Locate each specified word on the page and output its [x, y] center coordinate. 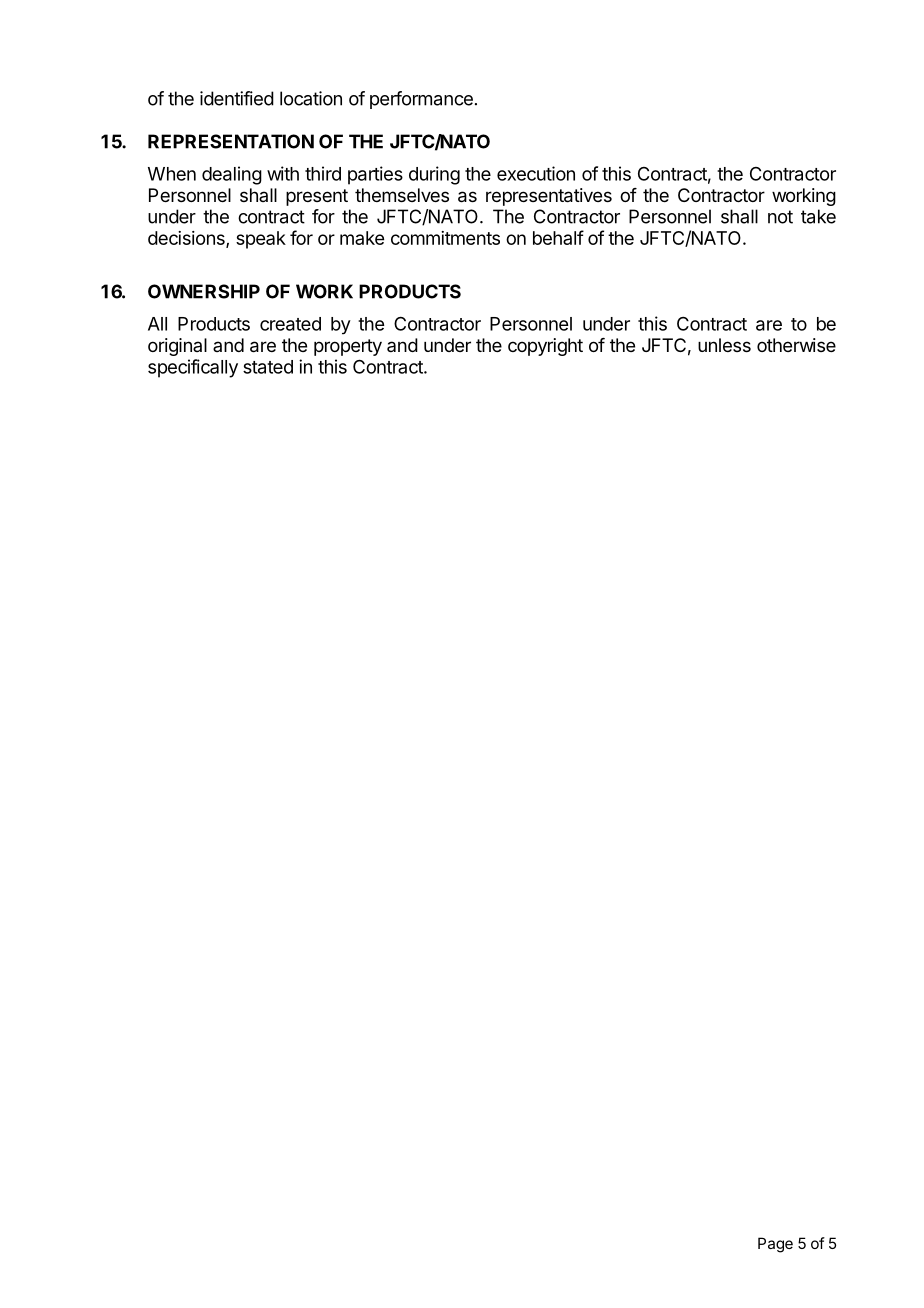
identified [237, 98]
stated [268, 367]
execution [536, 173]
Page [775, 1245]
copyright [545, 347]
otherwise [796, 345]
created [290, 324]
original [177, 347]
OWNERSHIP [204, 291]
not [780, 217]
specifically [193, 368]
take [818, 216]
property [348, 347]
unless [724, 345]
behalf [558, 237]
